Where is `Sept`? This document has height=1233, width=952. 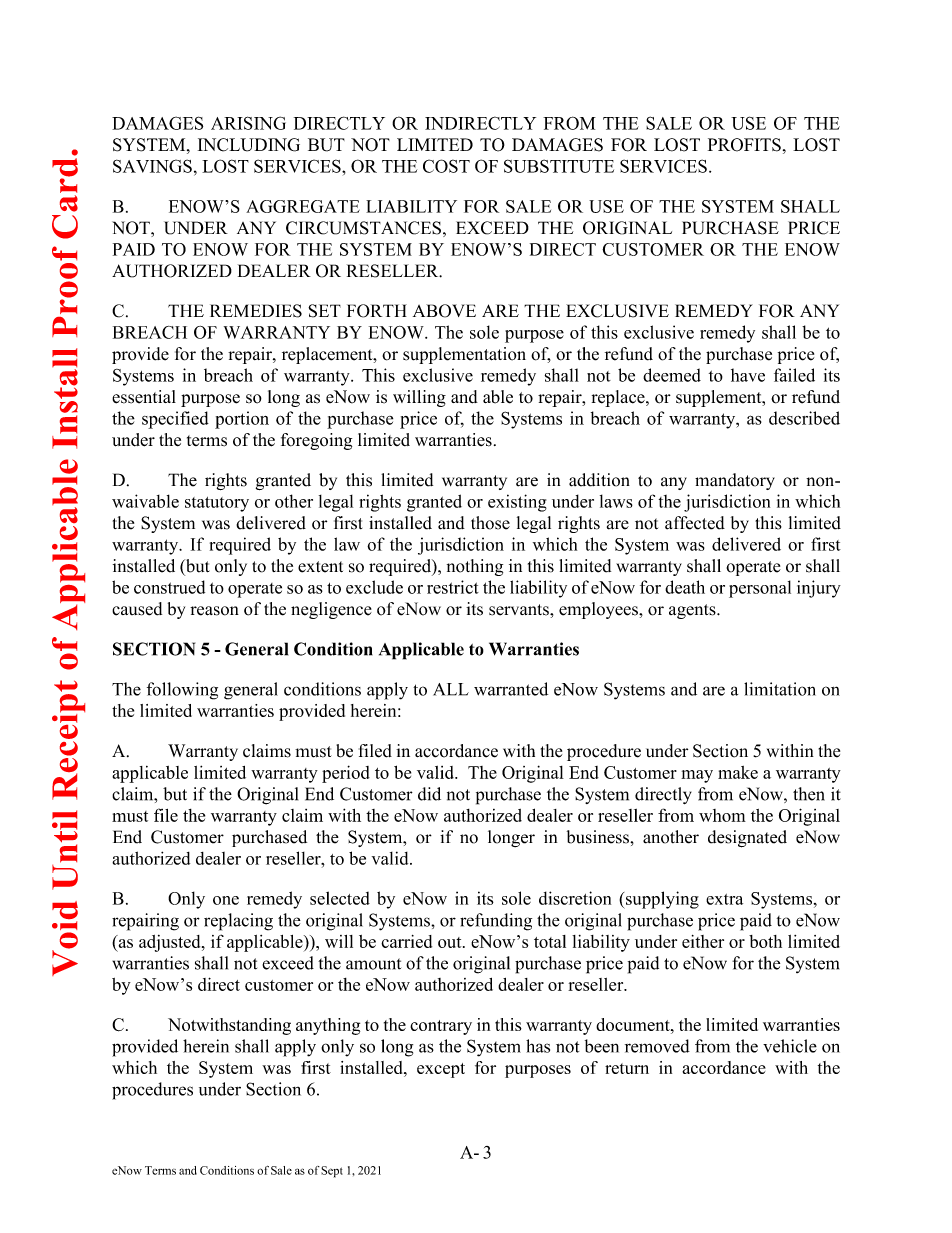 Sept is located at coordinates (332, 1172).
